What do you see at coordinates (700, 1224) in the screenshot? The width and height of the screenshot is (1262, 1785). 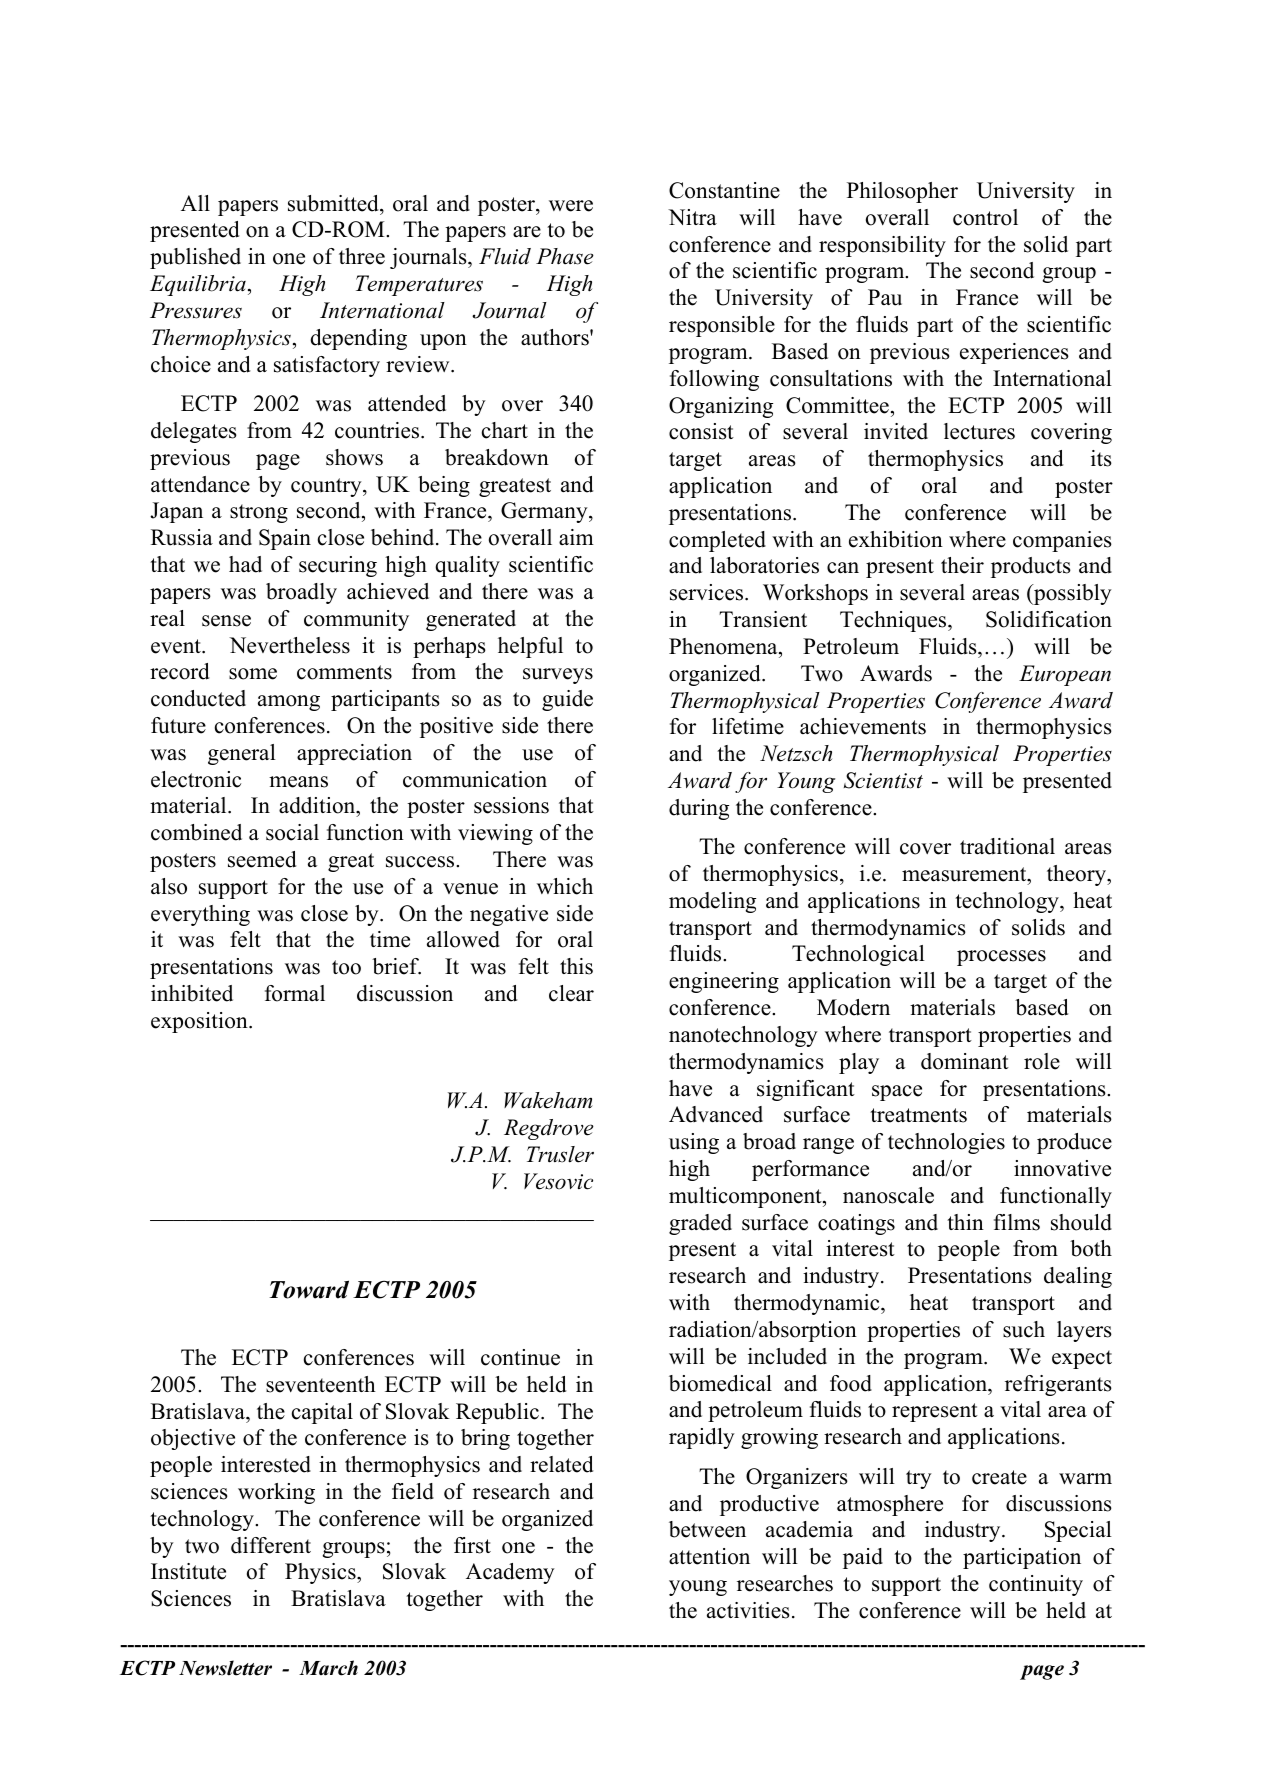 I see `graded` at bounding box center [700, 1224].
